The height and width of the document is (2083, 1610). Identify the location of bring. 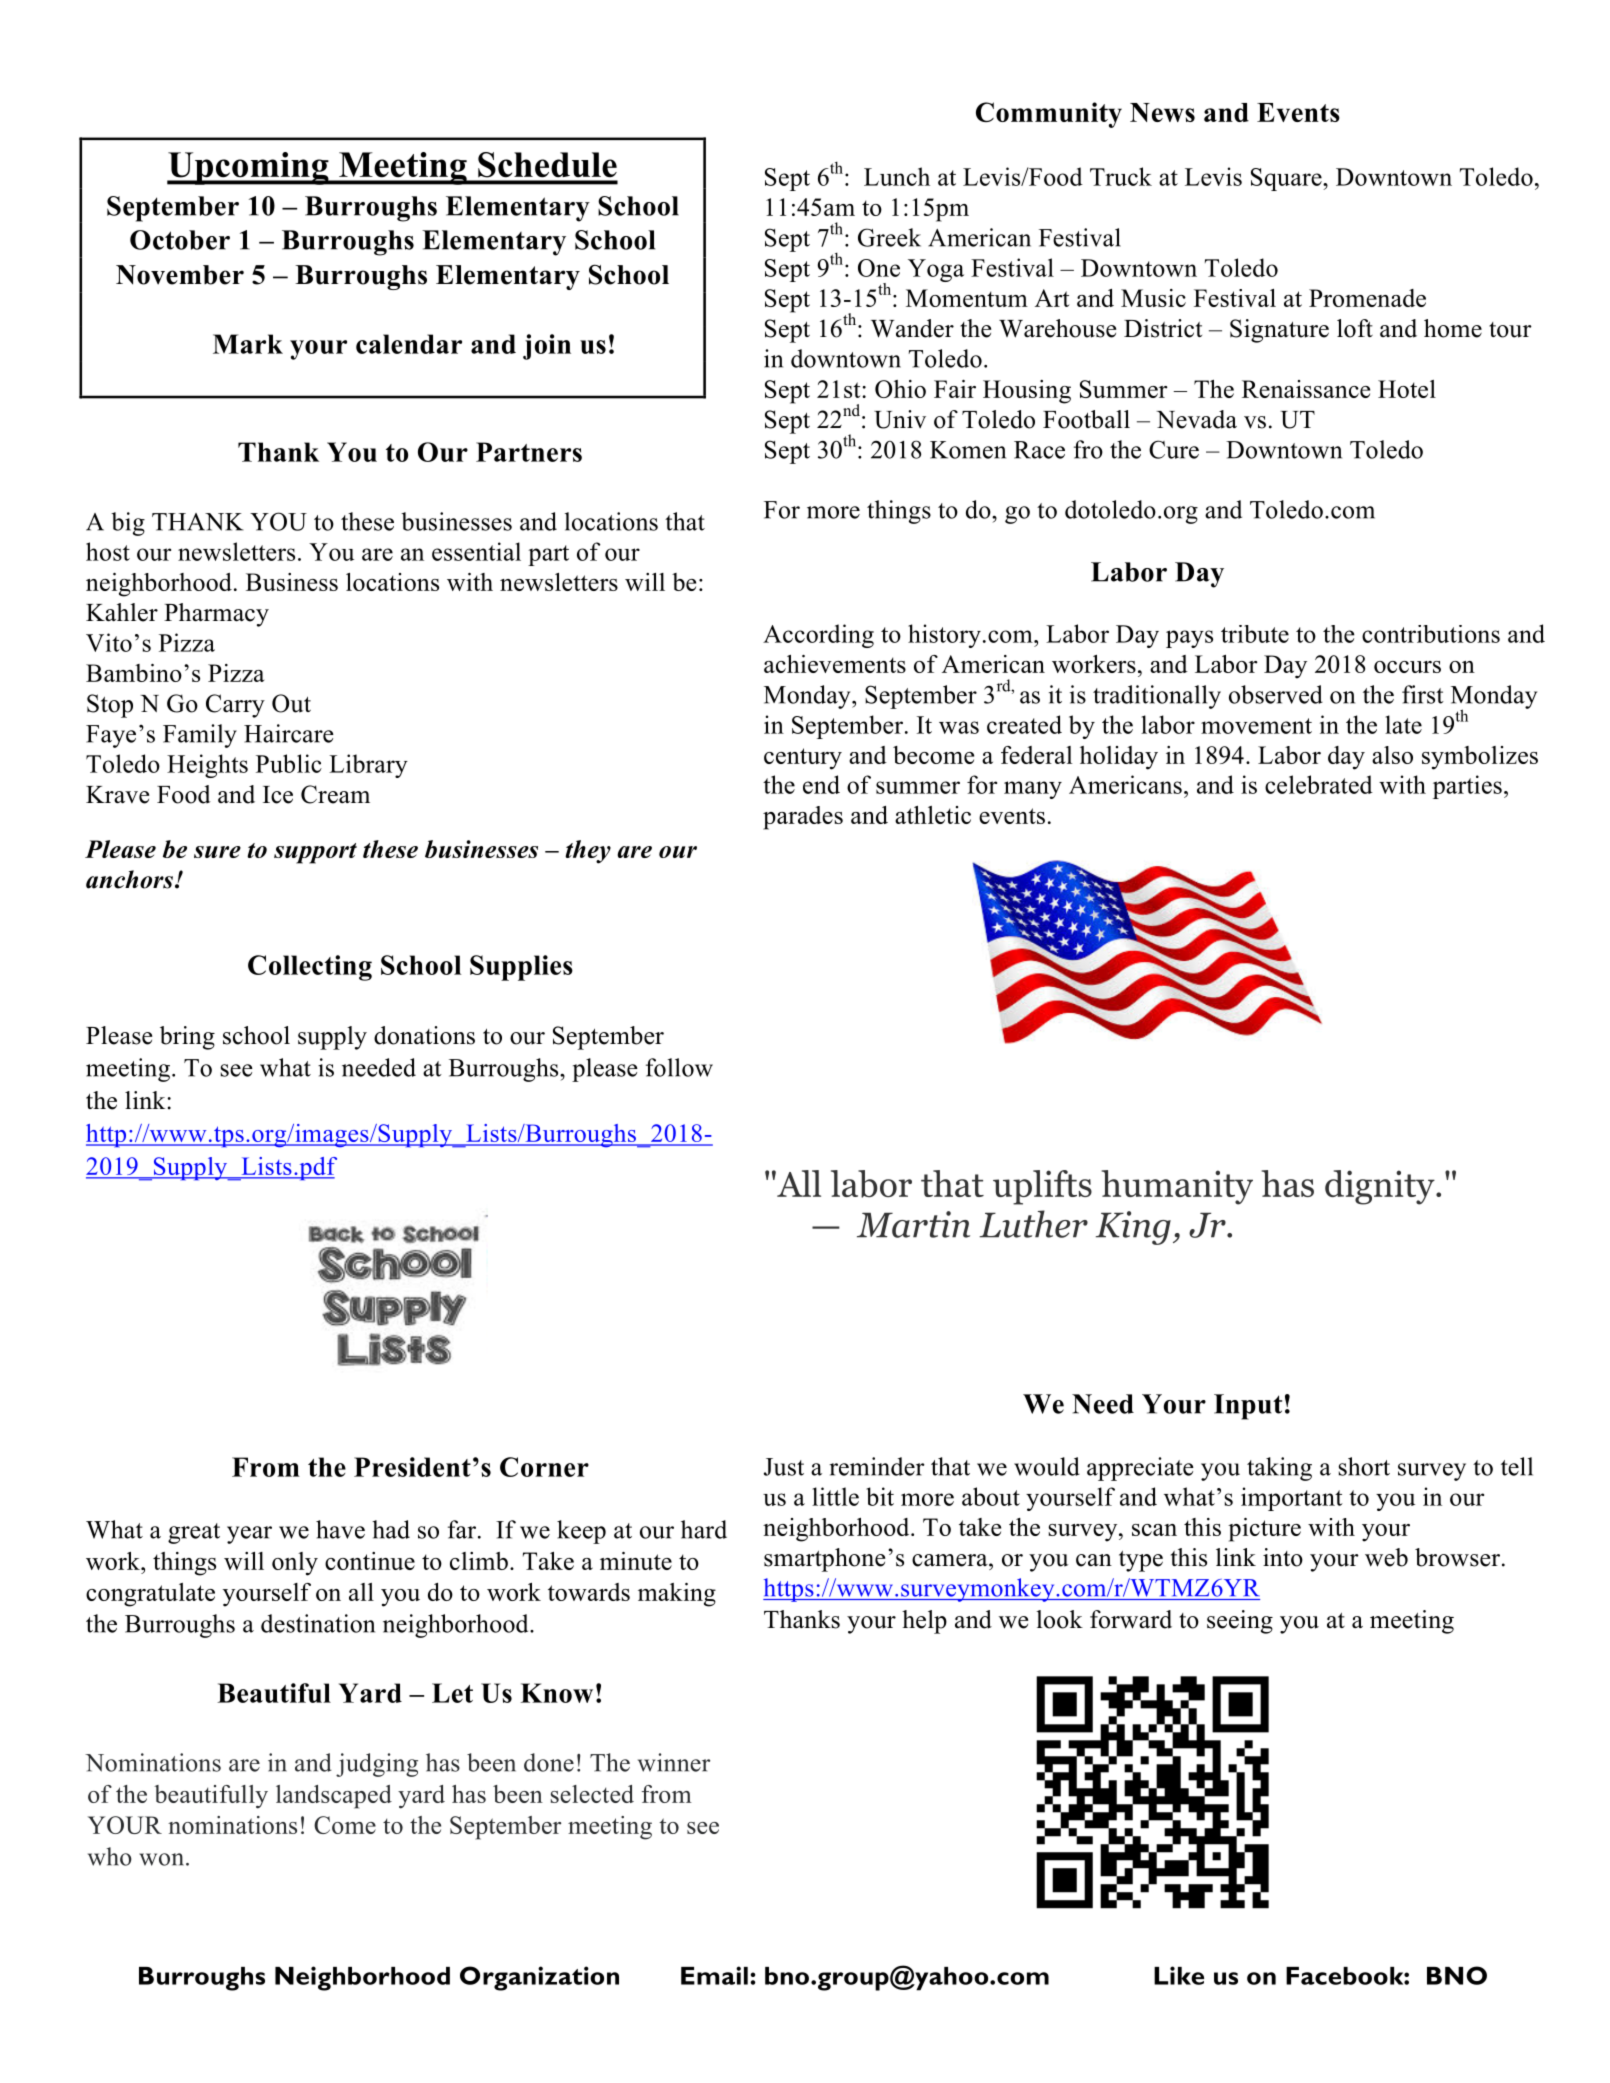
(187, 1038).
